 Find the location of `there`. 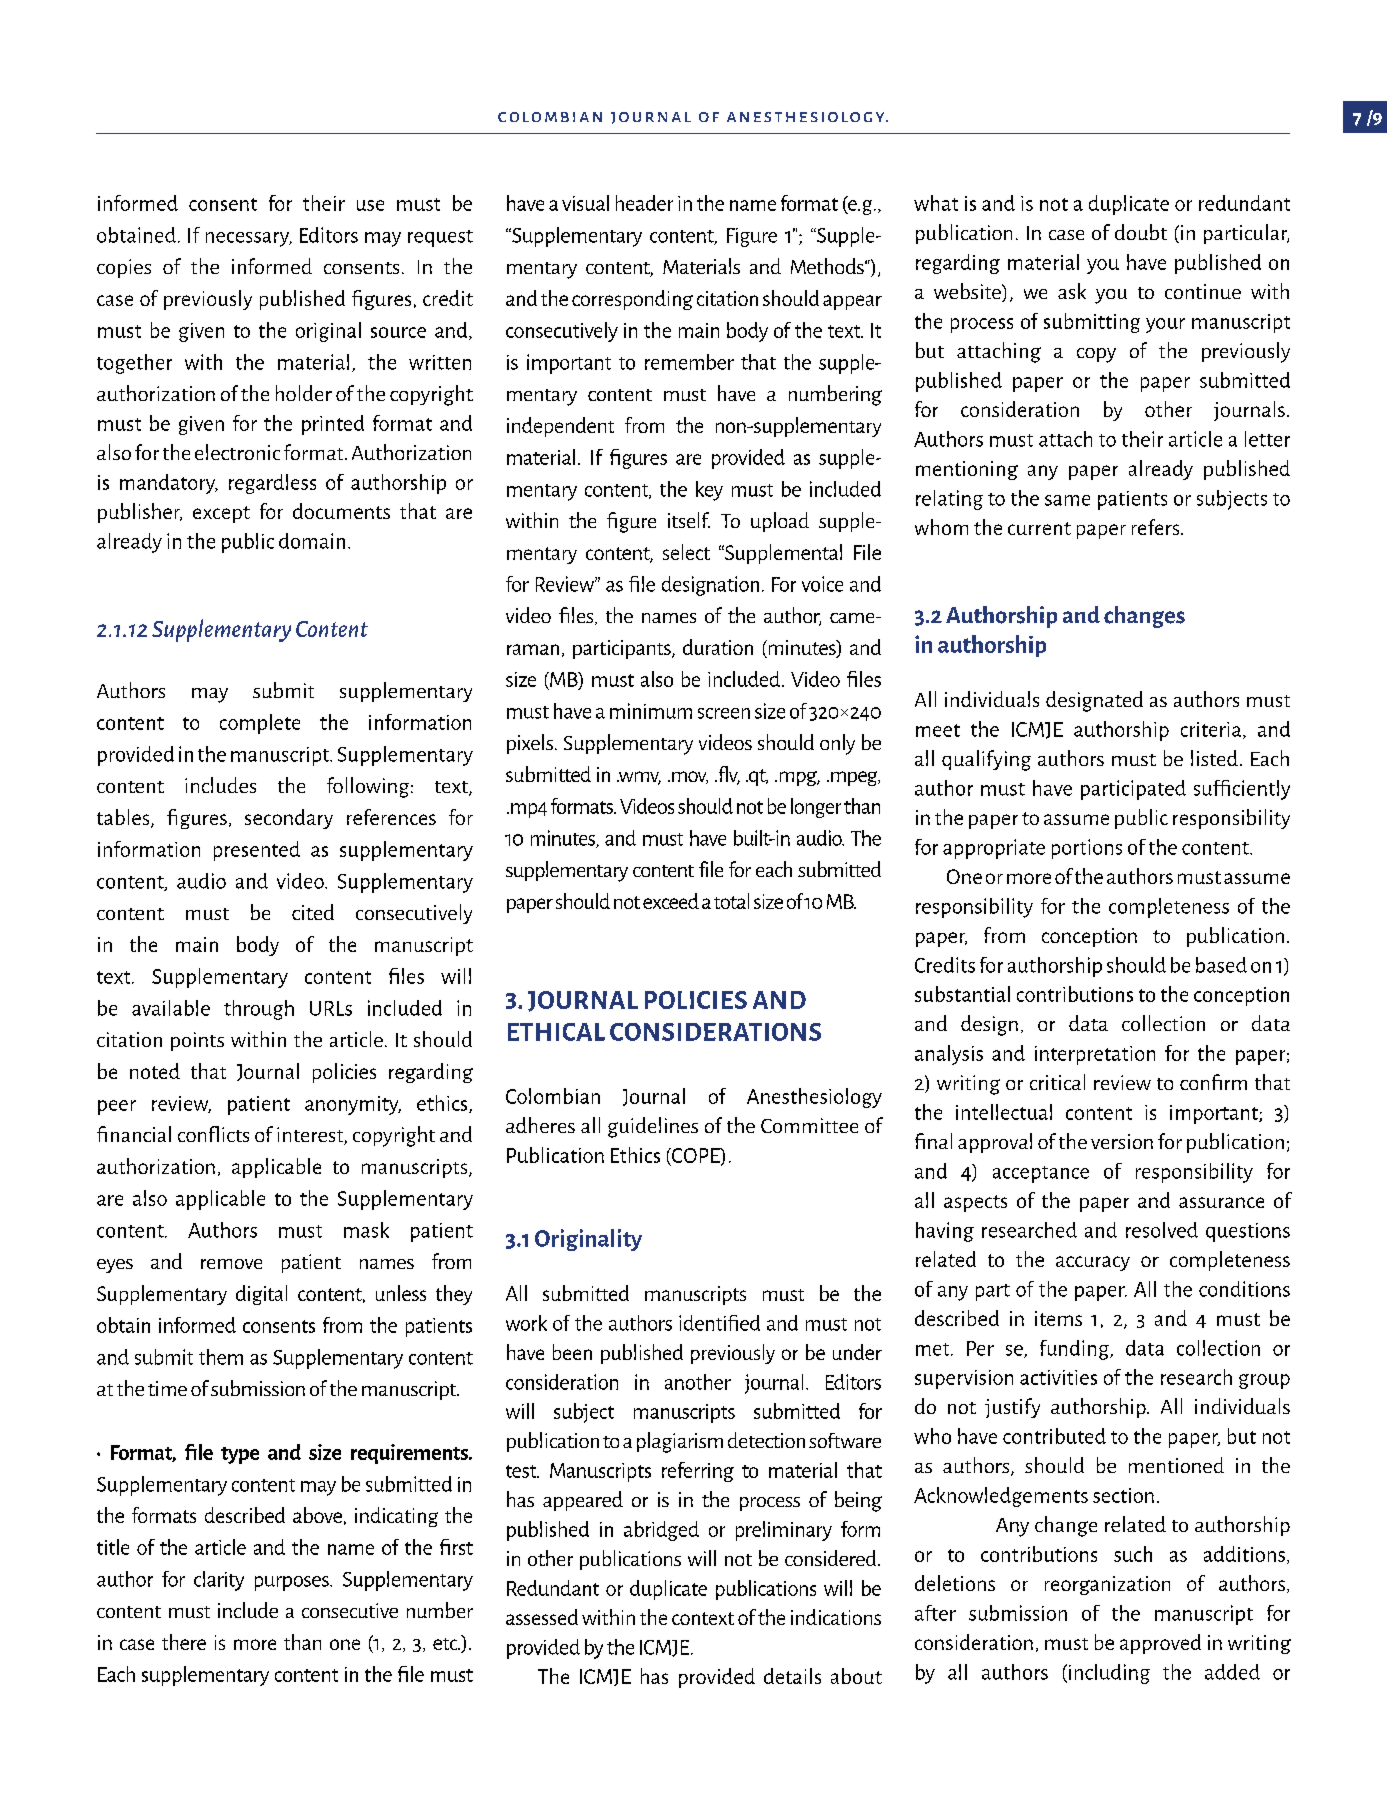

there is located at coordinates (184, 1642).
